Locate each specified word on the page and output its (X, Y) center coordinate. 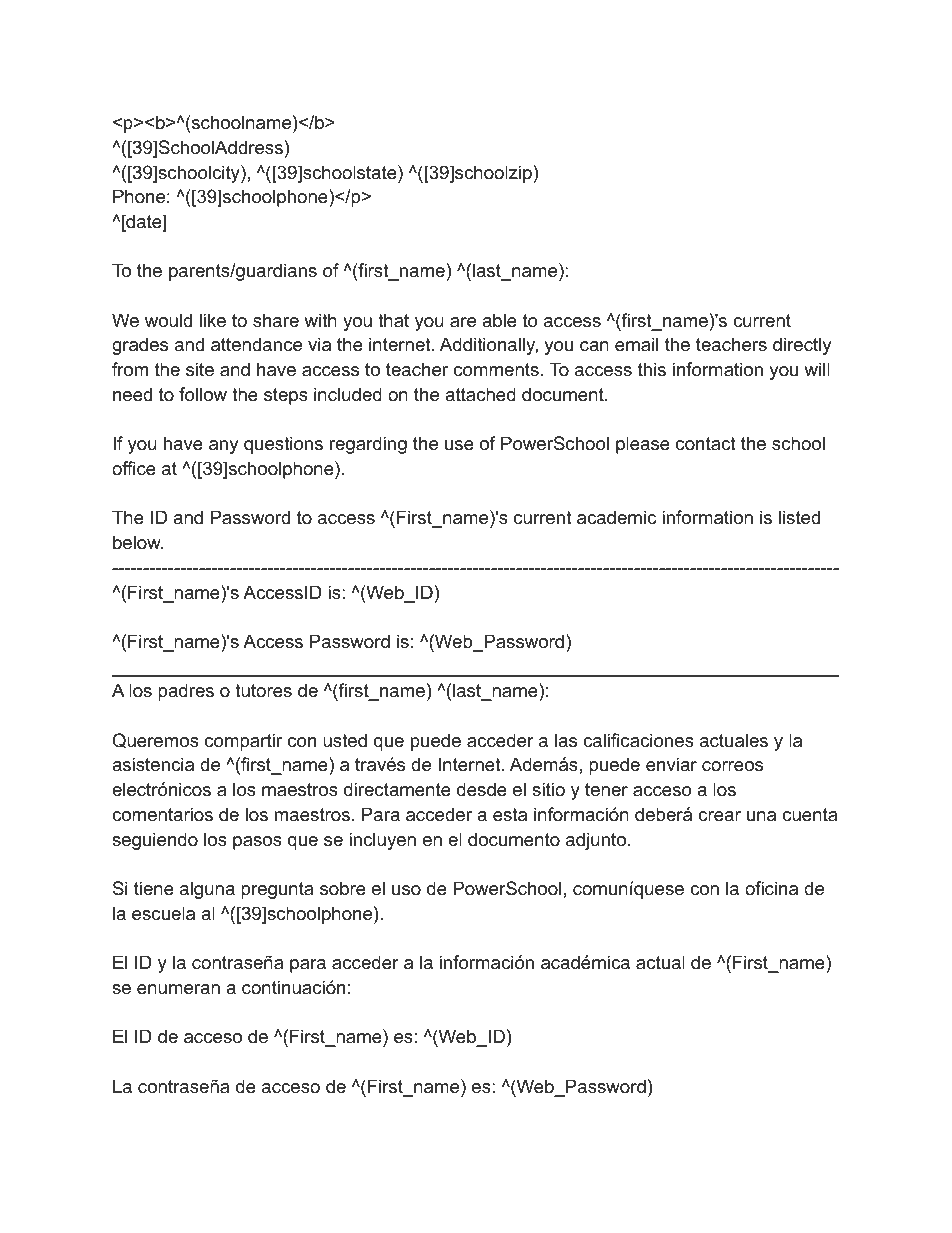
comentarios (162, 814)
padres (186, 692)
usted (345, 740)
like (213, 320)
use (459, 445)
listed (799, 517)
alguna (207, 890)
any (224, 447)
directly (802, 346)
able (499, 320)
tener (606, 790)
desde (482, 789)
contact (706, 443)
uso (406, 890)
